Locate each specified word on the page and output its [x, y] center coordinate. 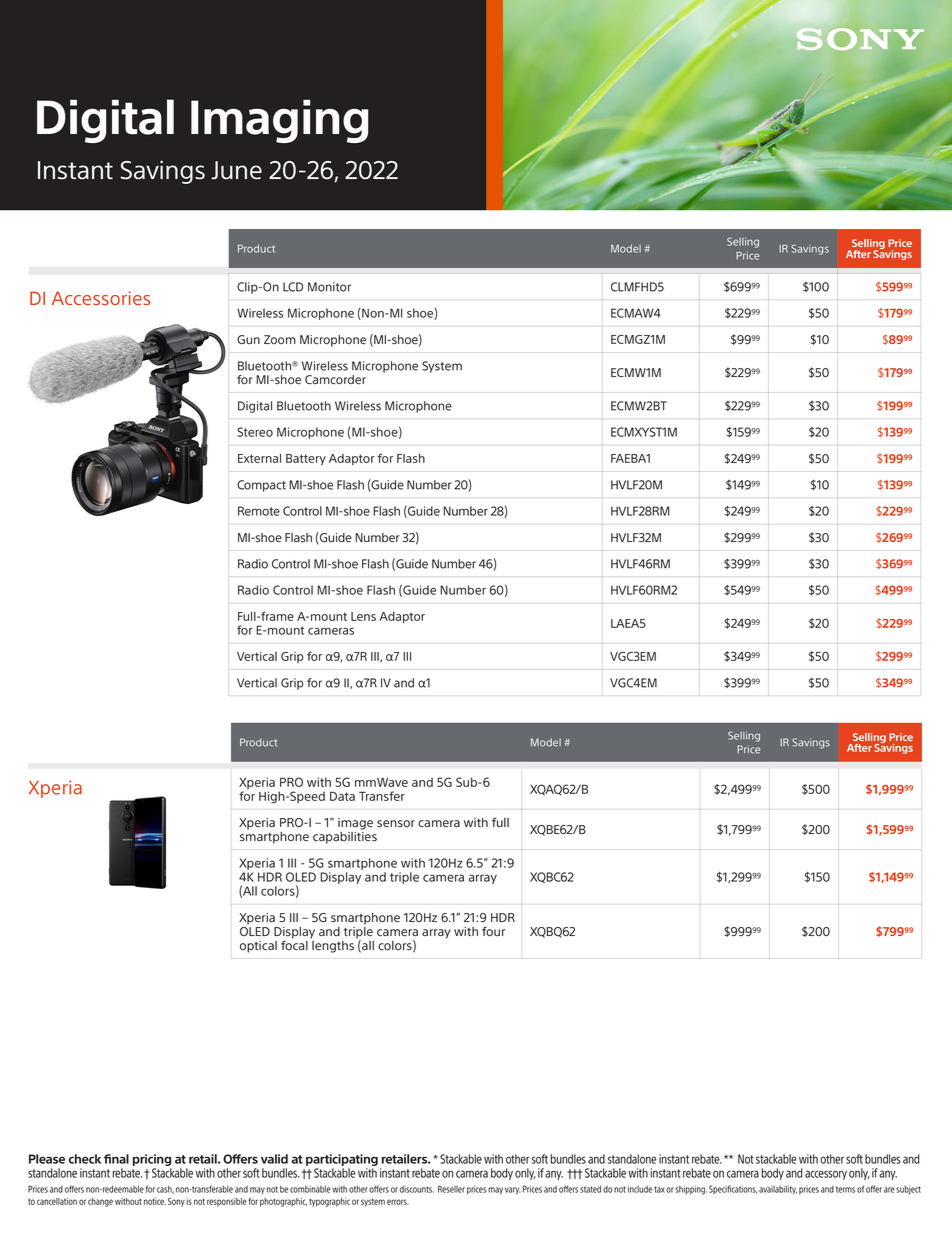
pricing [152, 1160]
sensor [396, 824]
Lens [363, 616]
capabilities [345, 838]
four [493, 931]
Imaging [279, 121]
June [237, 170]
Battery [306, 459]
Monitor [329, 287]
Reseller [451, 1189]
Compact [261, 486]
